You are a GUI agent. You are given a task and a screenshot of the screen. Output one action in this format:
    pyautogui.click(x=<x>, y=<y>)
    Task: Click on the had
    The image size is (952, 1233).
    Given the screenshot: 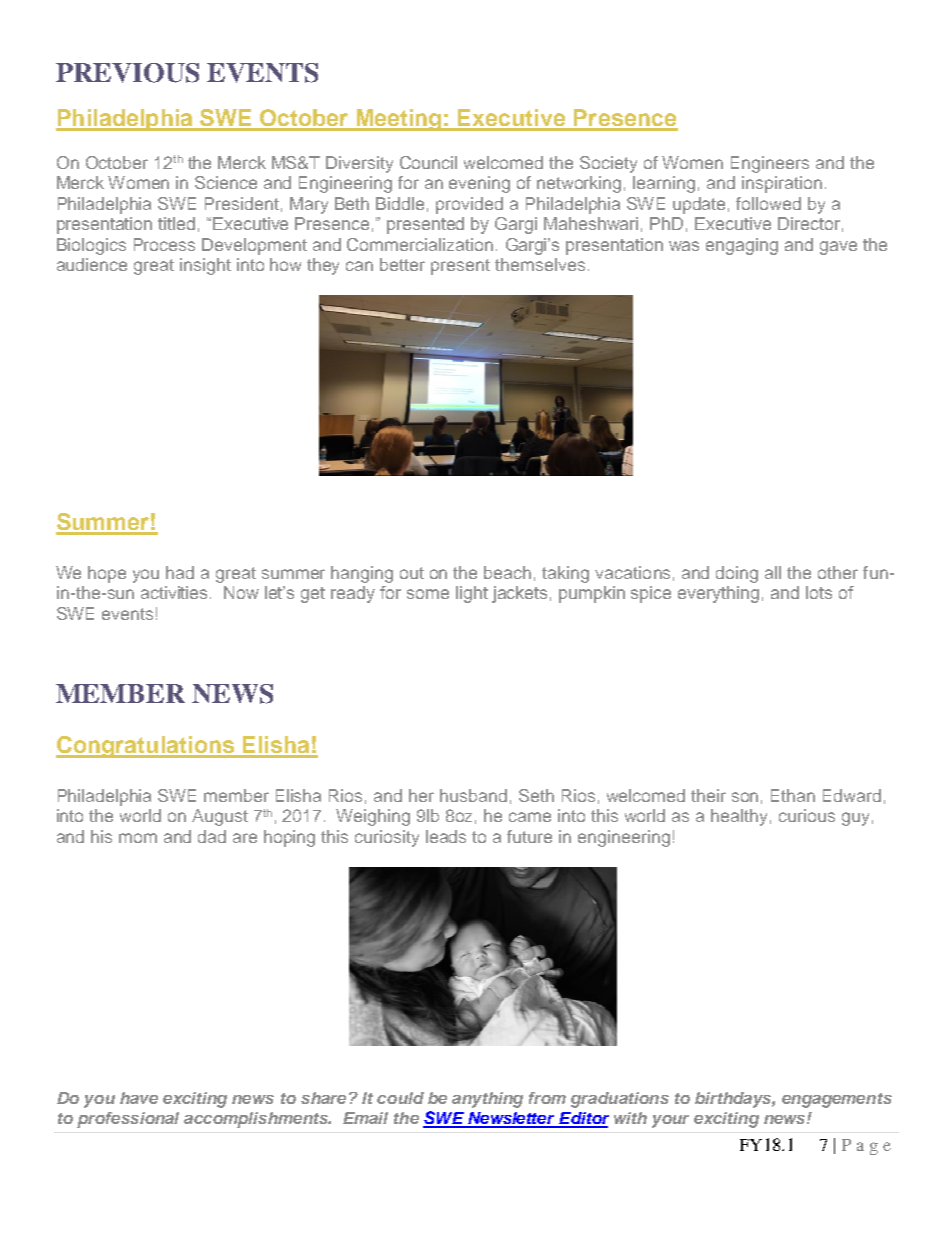 What is the action you would take?
    pyautogui.click(x=180, y=572)
